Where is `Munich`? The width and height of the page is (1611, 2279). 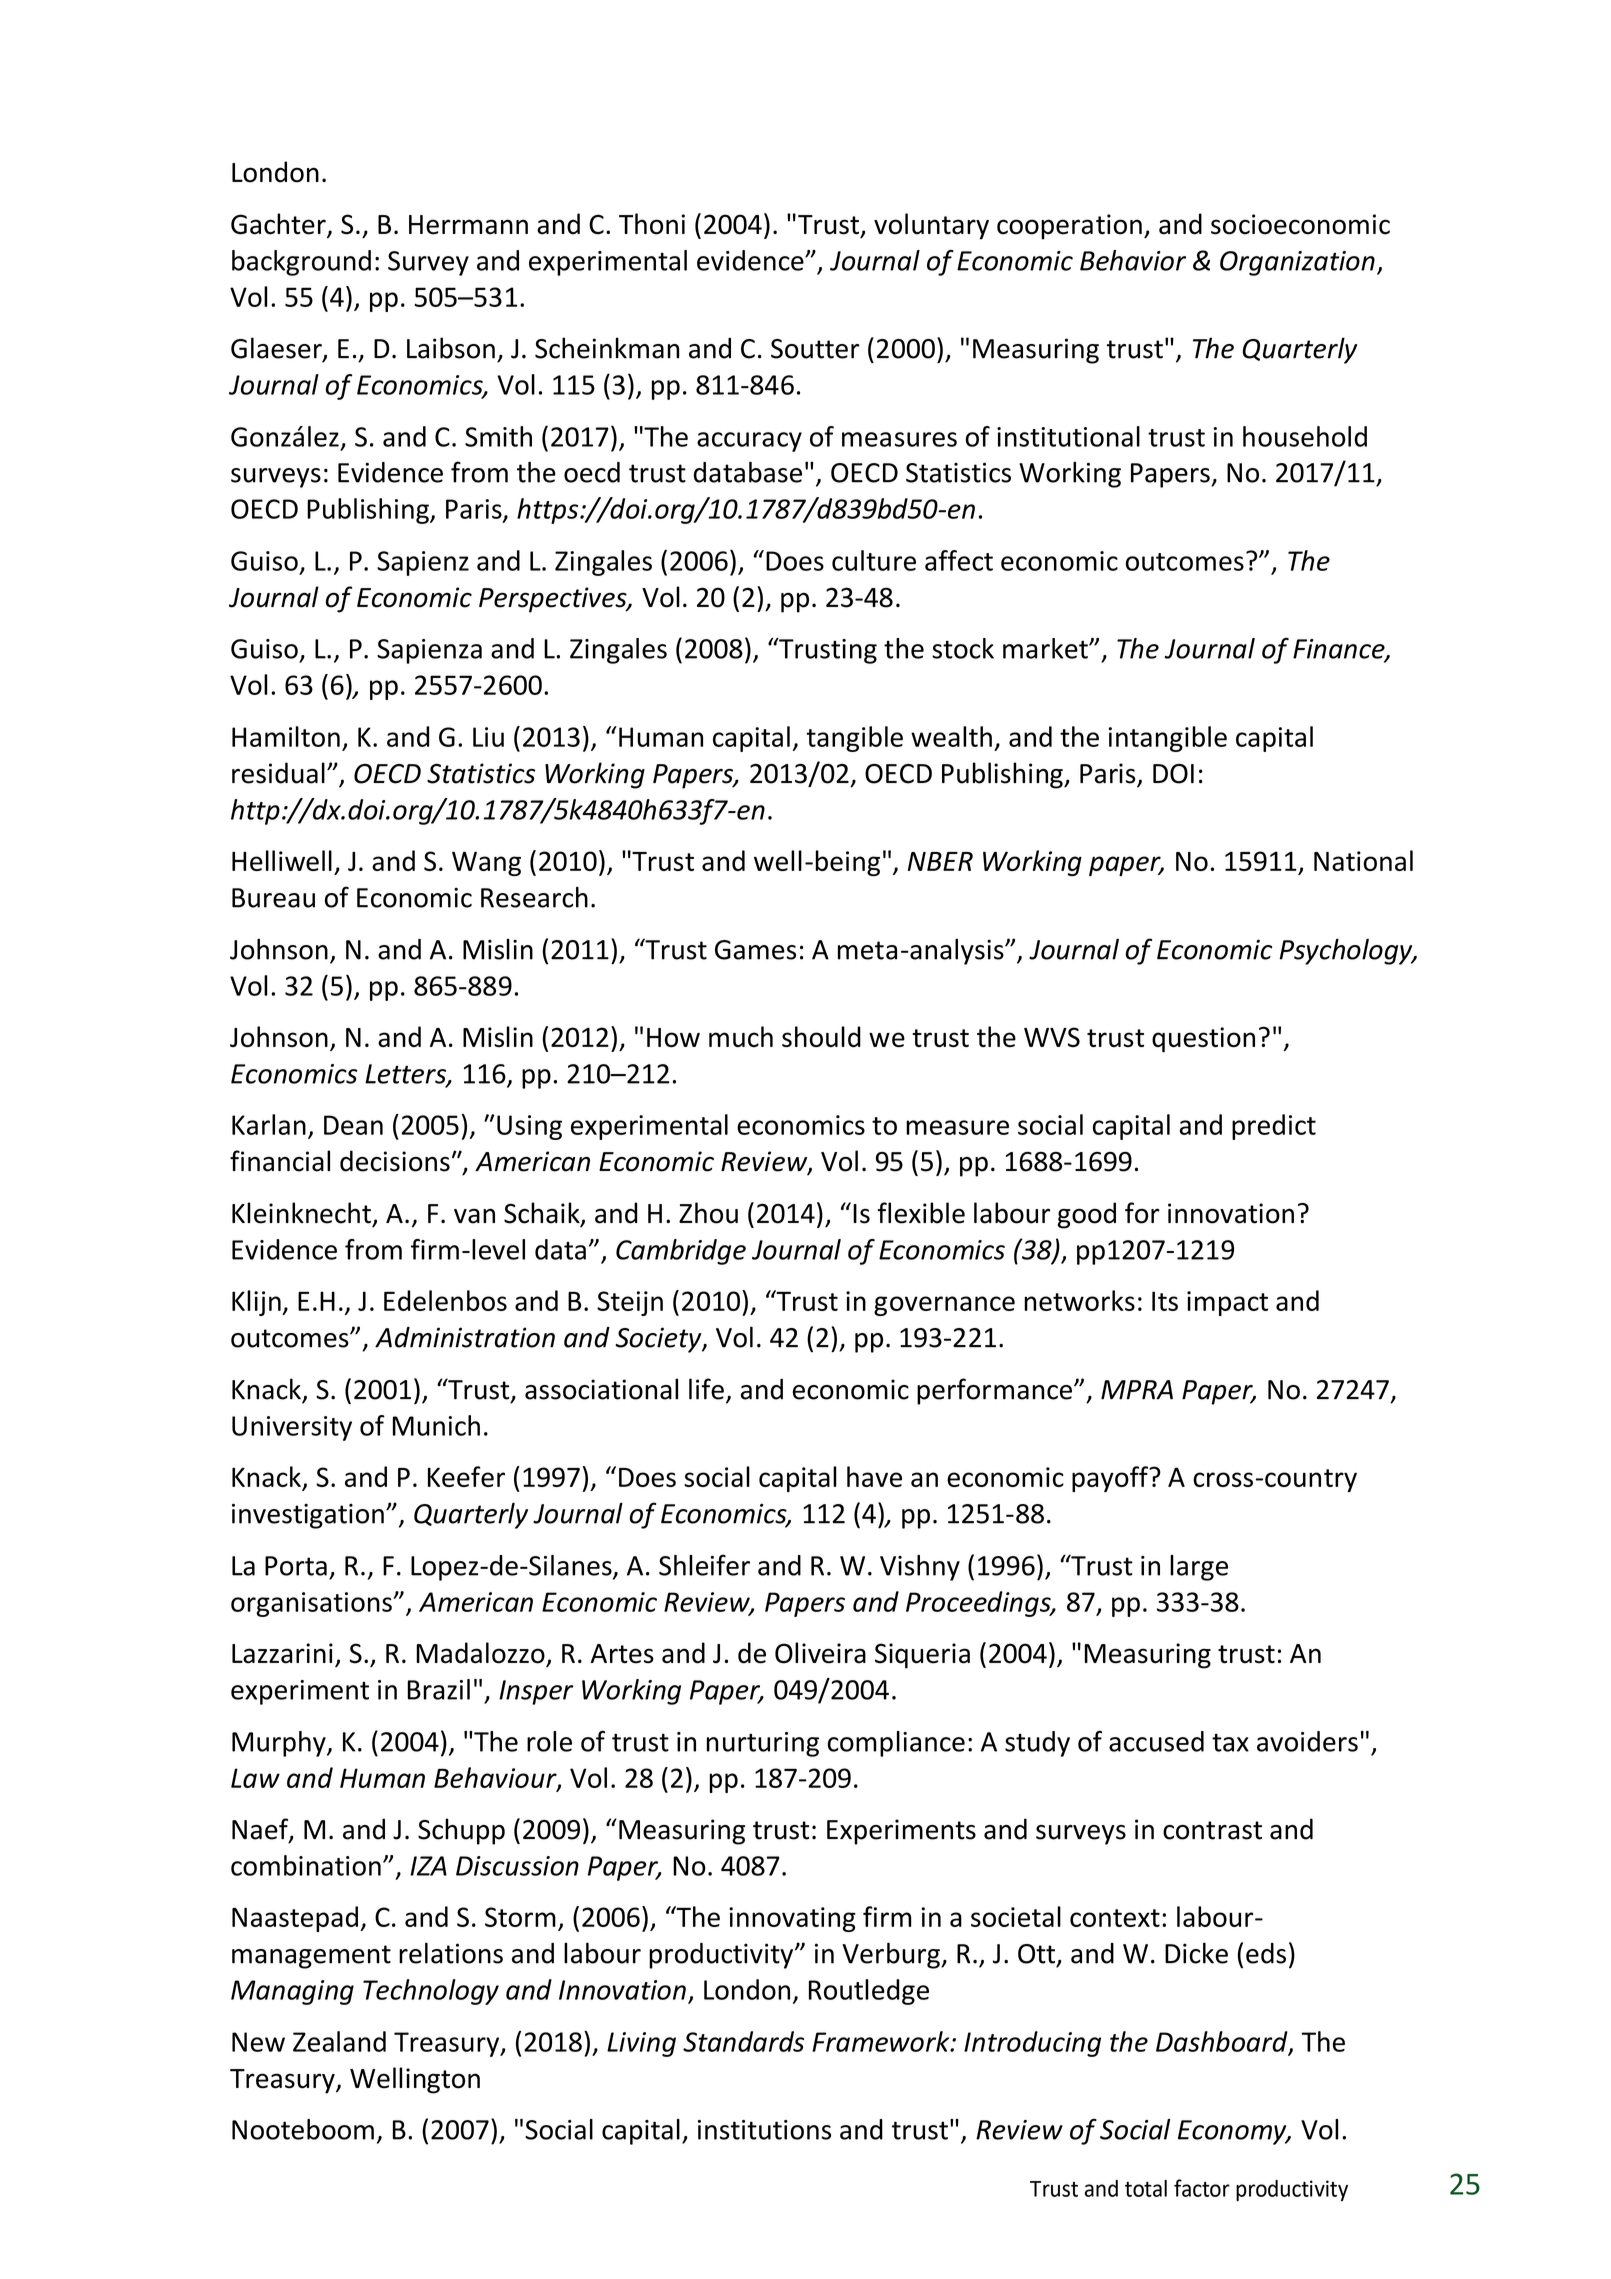
Munich is located at coordinates (436, 1425).
